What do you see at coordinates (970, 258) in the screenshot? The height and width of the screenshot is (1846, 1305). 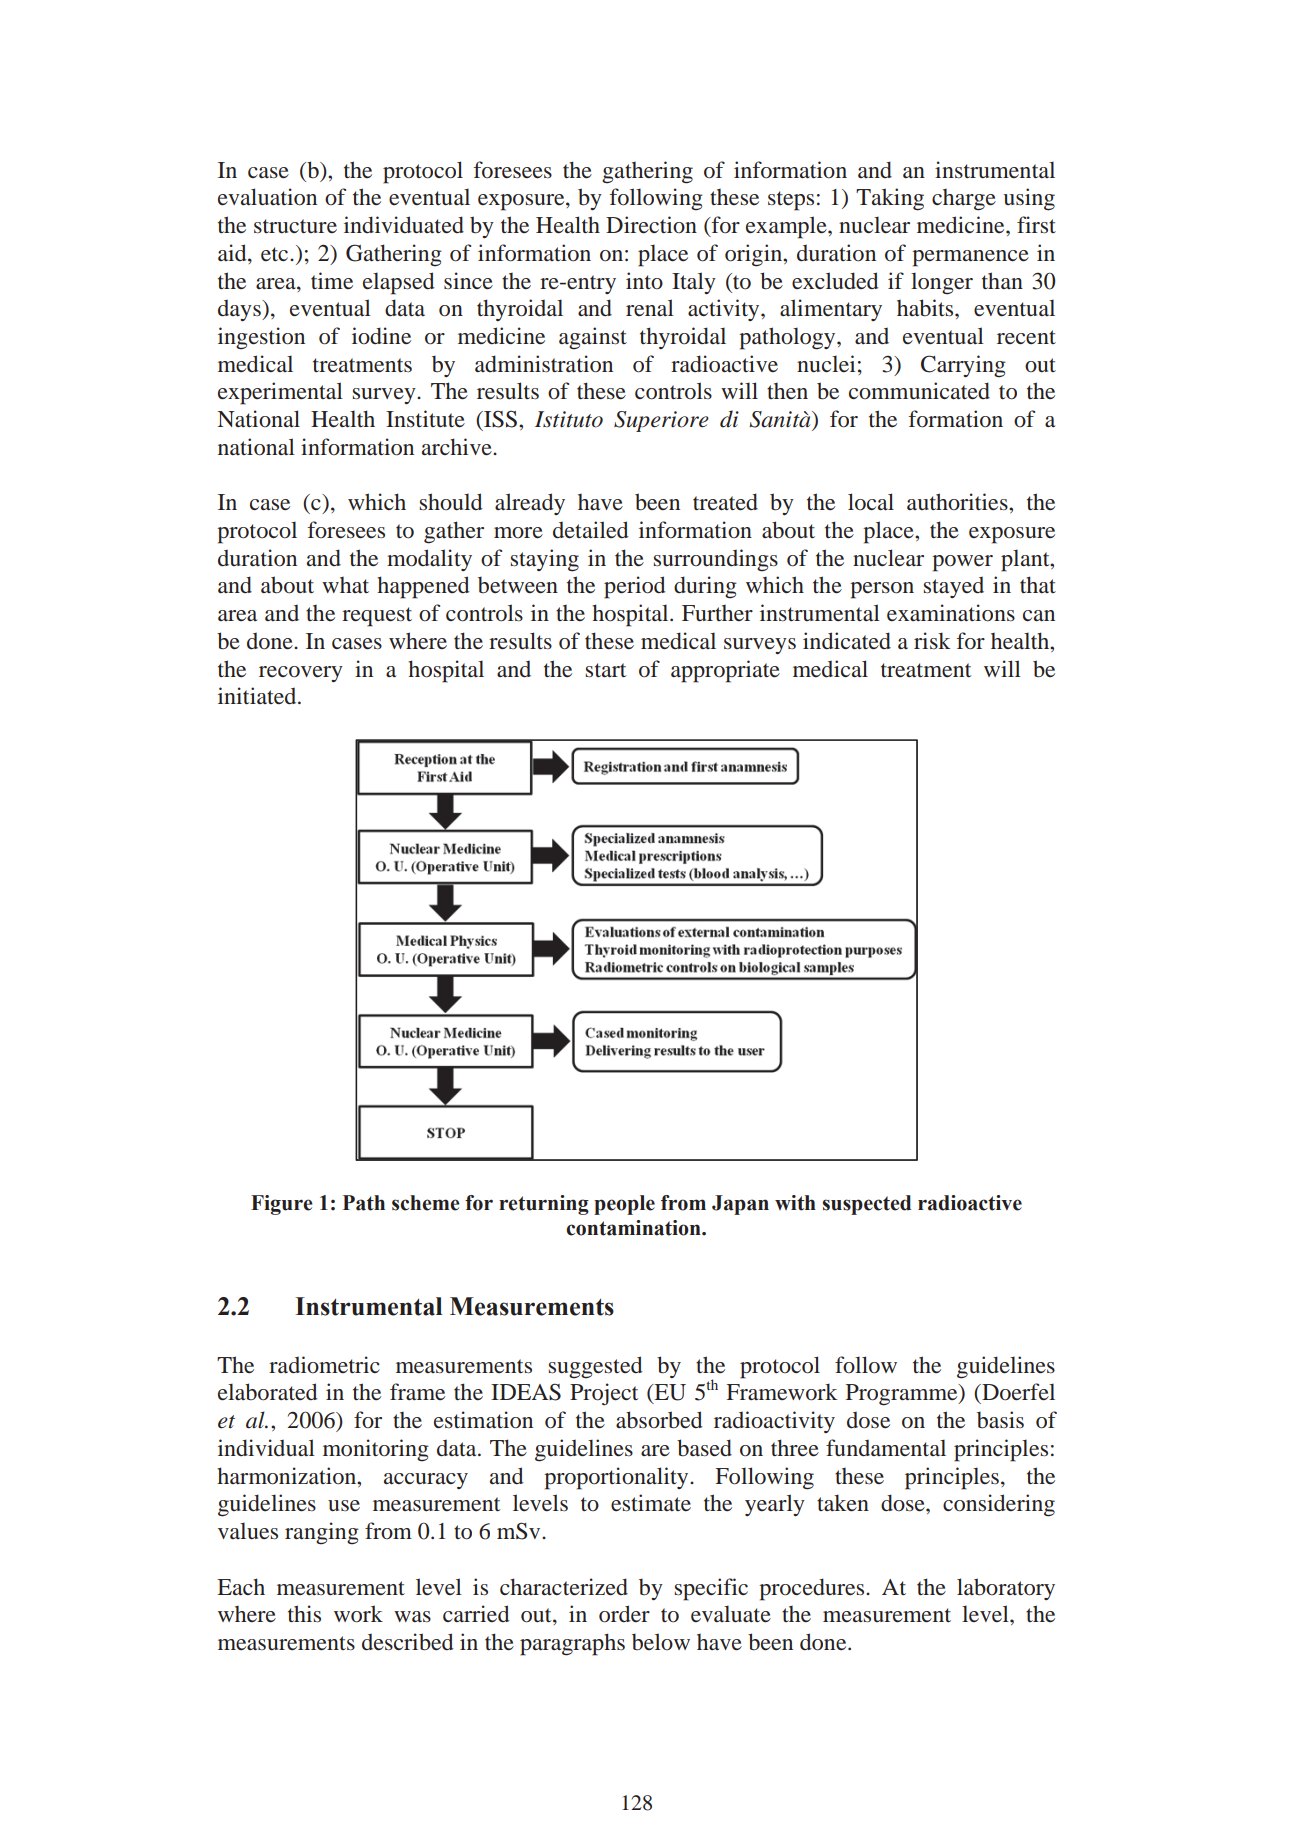 I see `permanence` at bounding box center [970, 258].
